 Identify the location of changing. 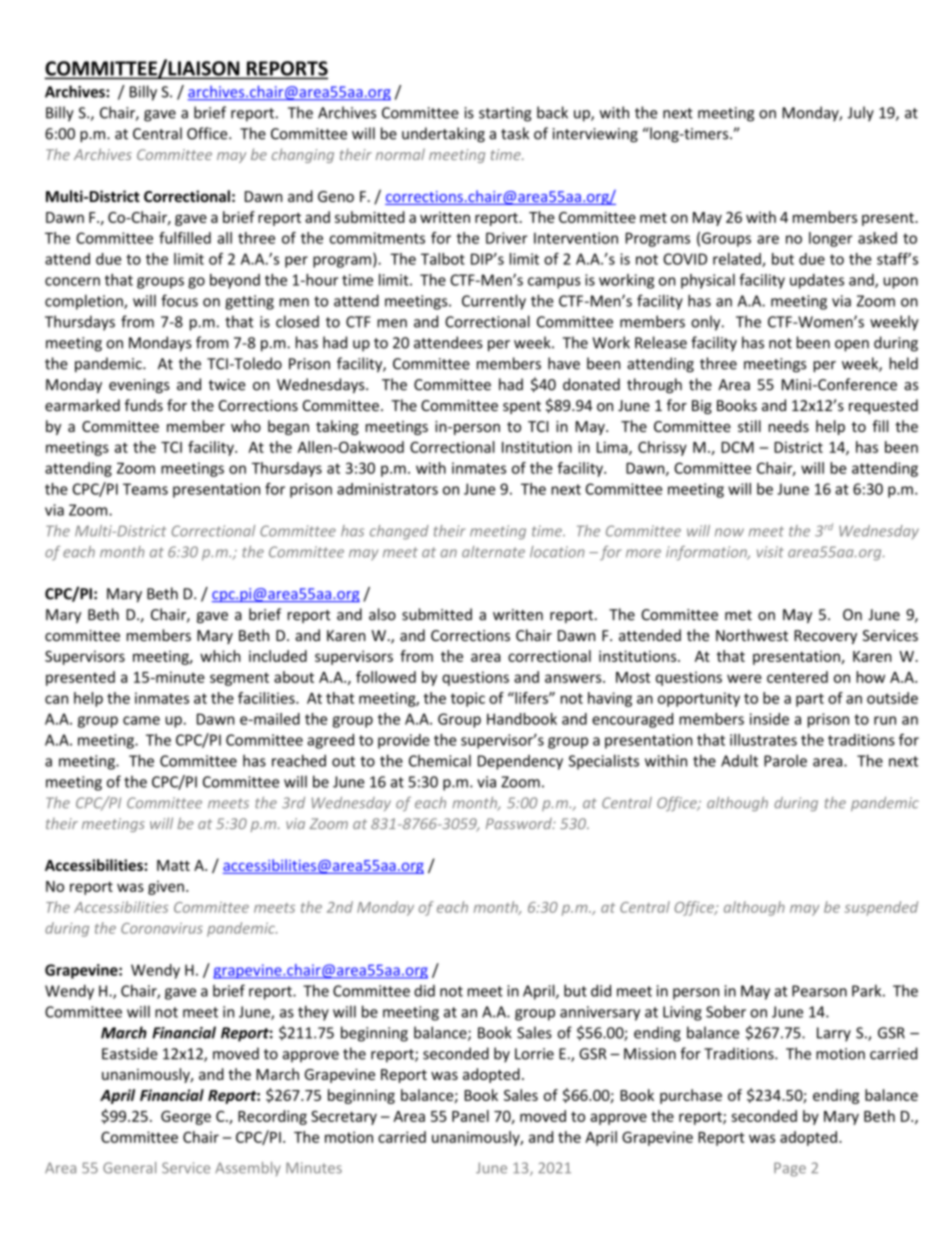
(303, 155).
